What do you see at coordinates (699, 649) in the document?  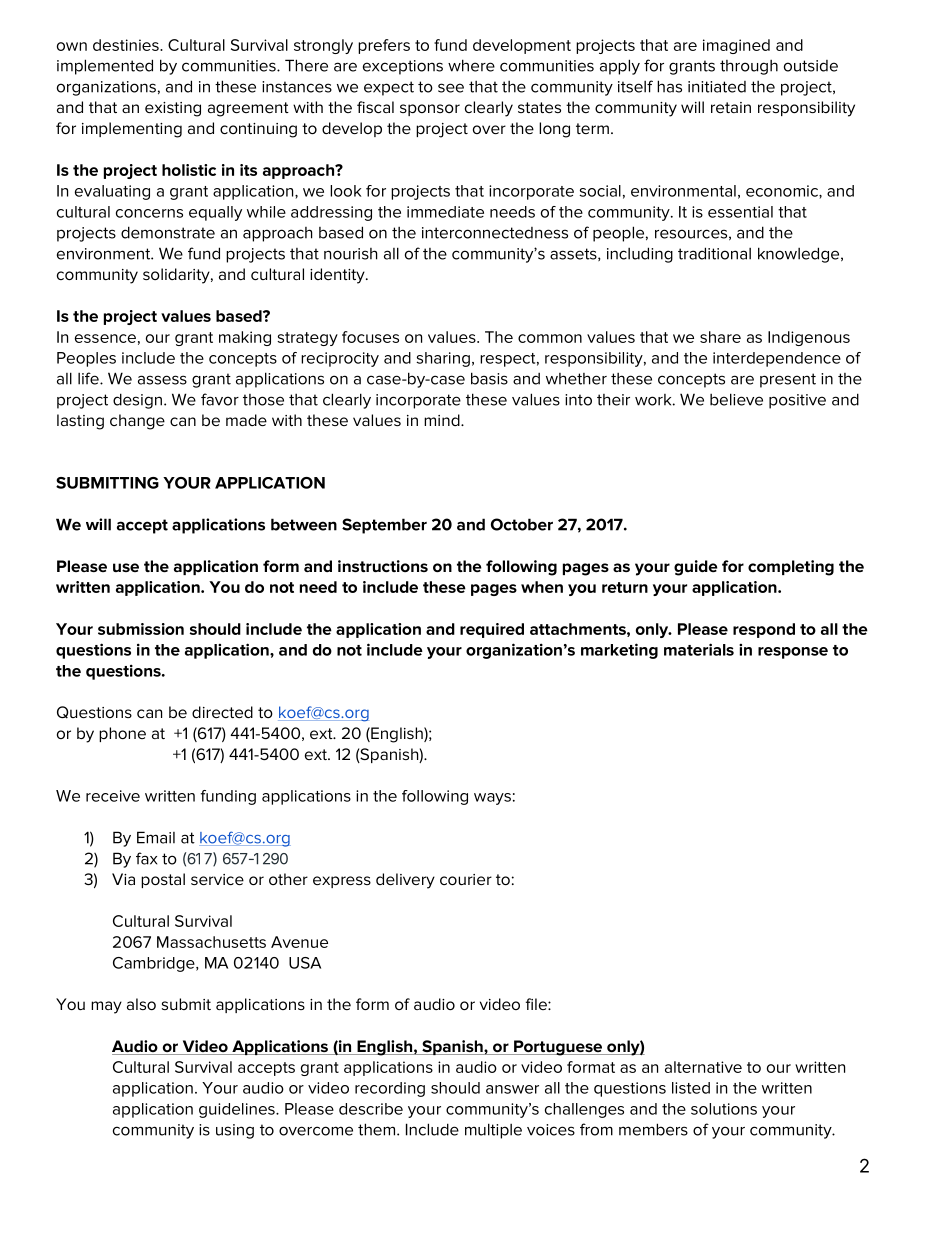 I see `materials` at bounding box center [699, 649].
